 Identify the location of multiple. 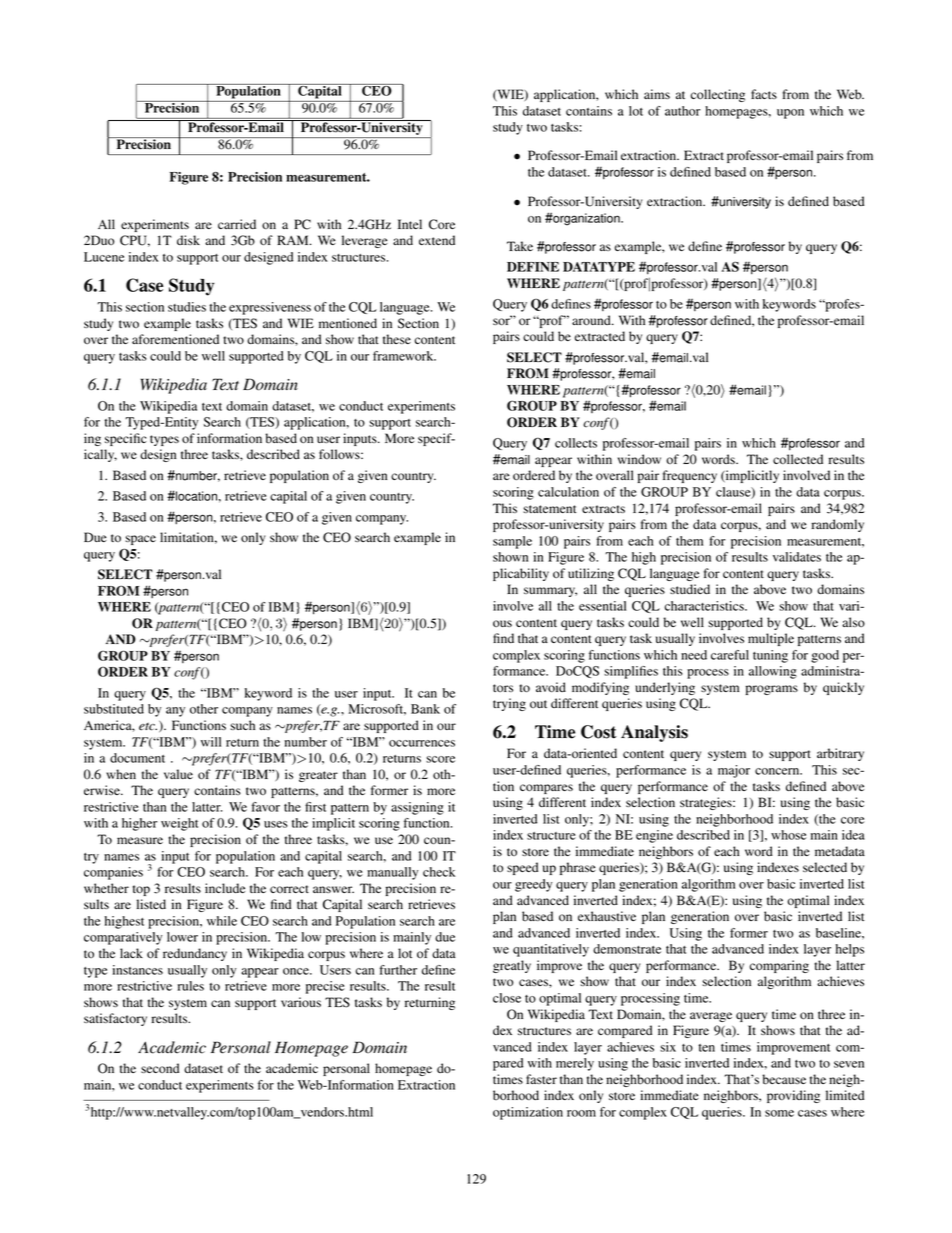
(771, 639).
